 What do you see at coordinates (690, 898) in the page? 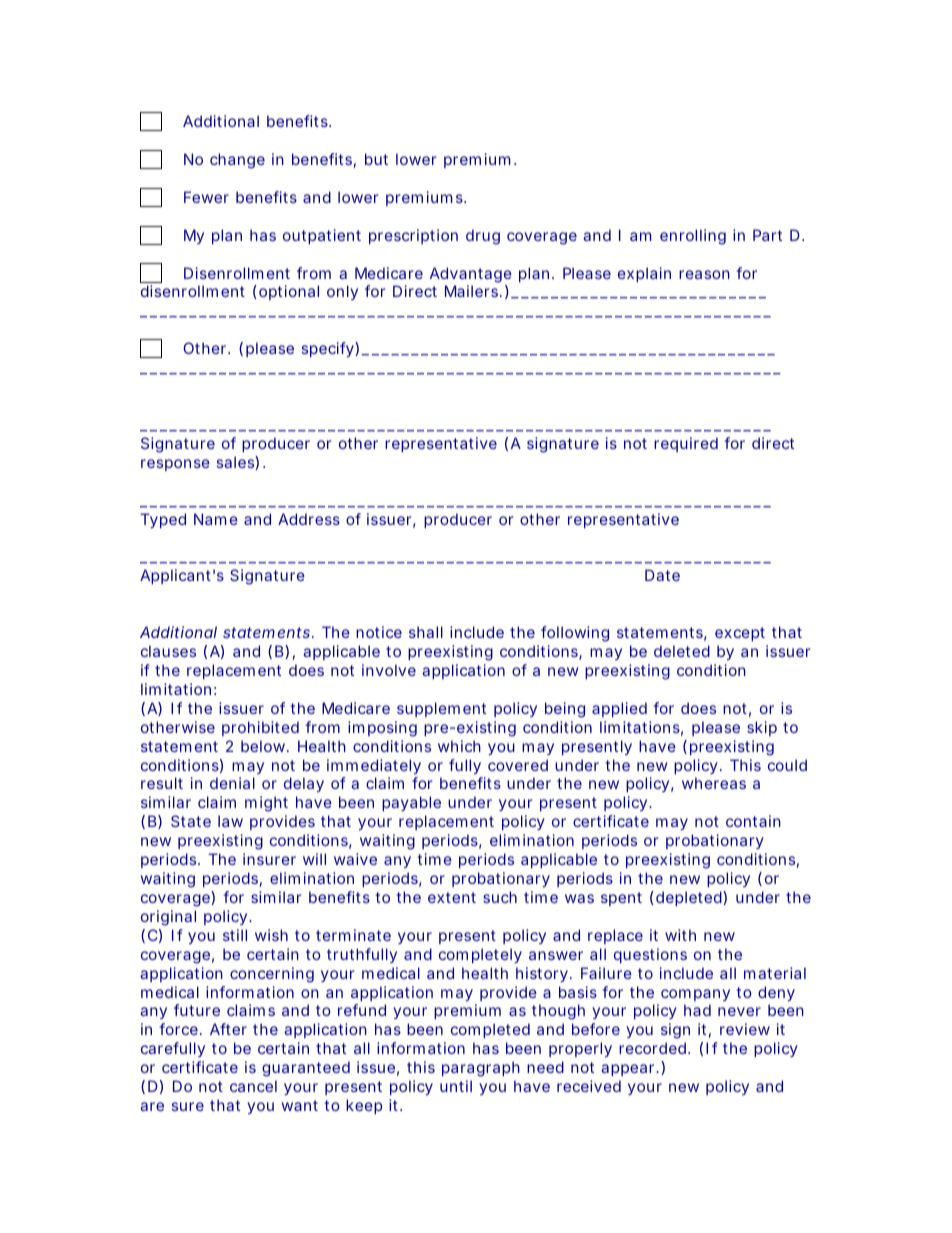
I see `depleted` at bounding box center [690, 898].
